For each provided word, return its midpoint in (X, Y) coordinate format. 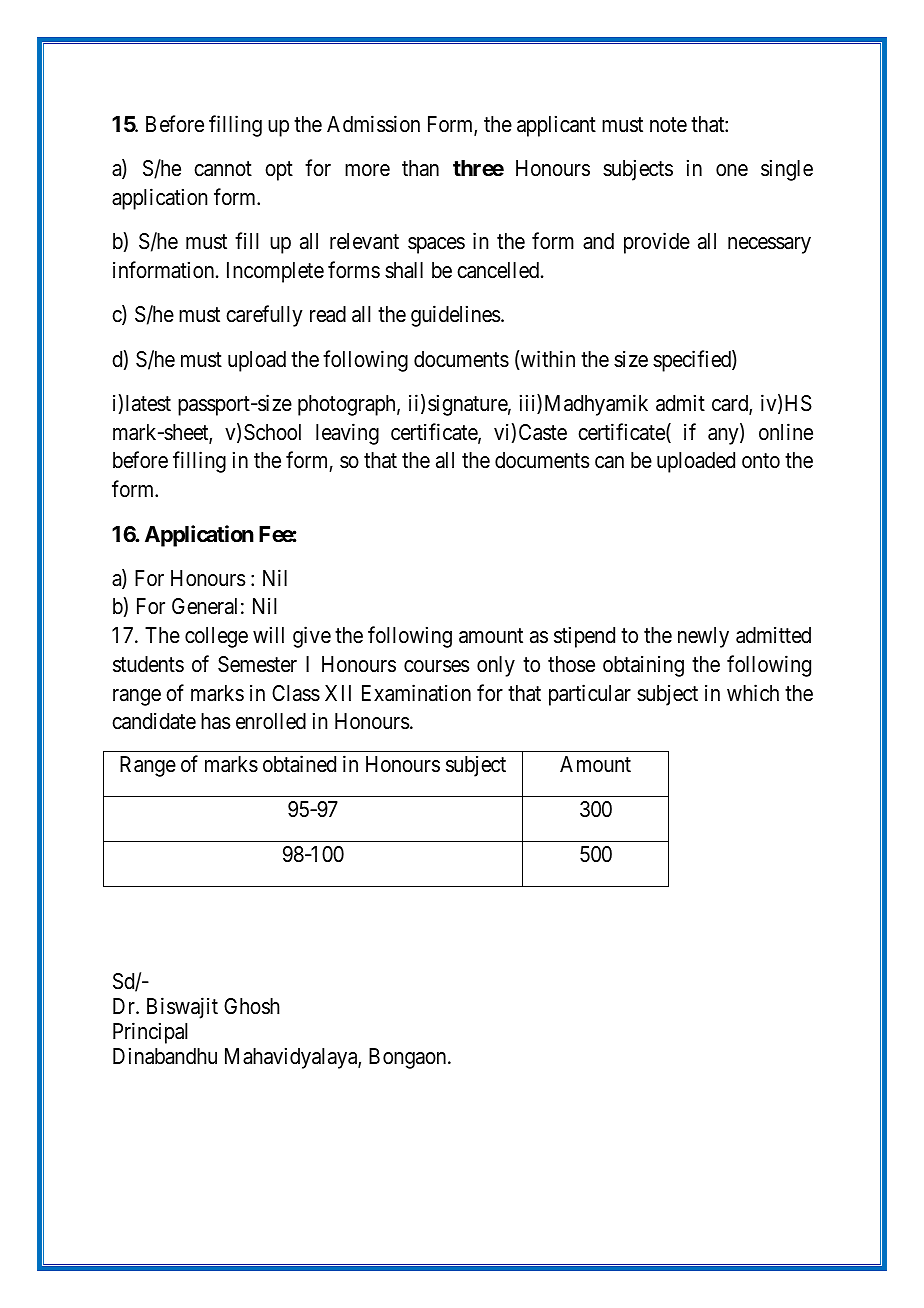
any (724, 436)
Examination (416, 693)
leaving (347, 434)
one (732, 170)
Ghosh (252, 1006)
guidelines (456, 316)
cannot (223, 169)
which (753, 693)
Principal (150, 1033)
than (420, 168)
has (216, 721)
